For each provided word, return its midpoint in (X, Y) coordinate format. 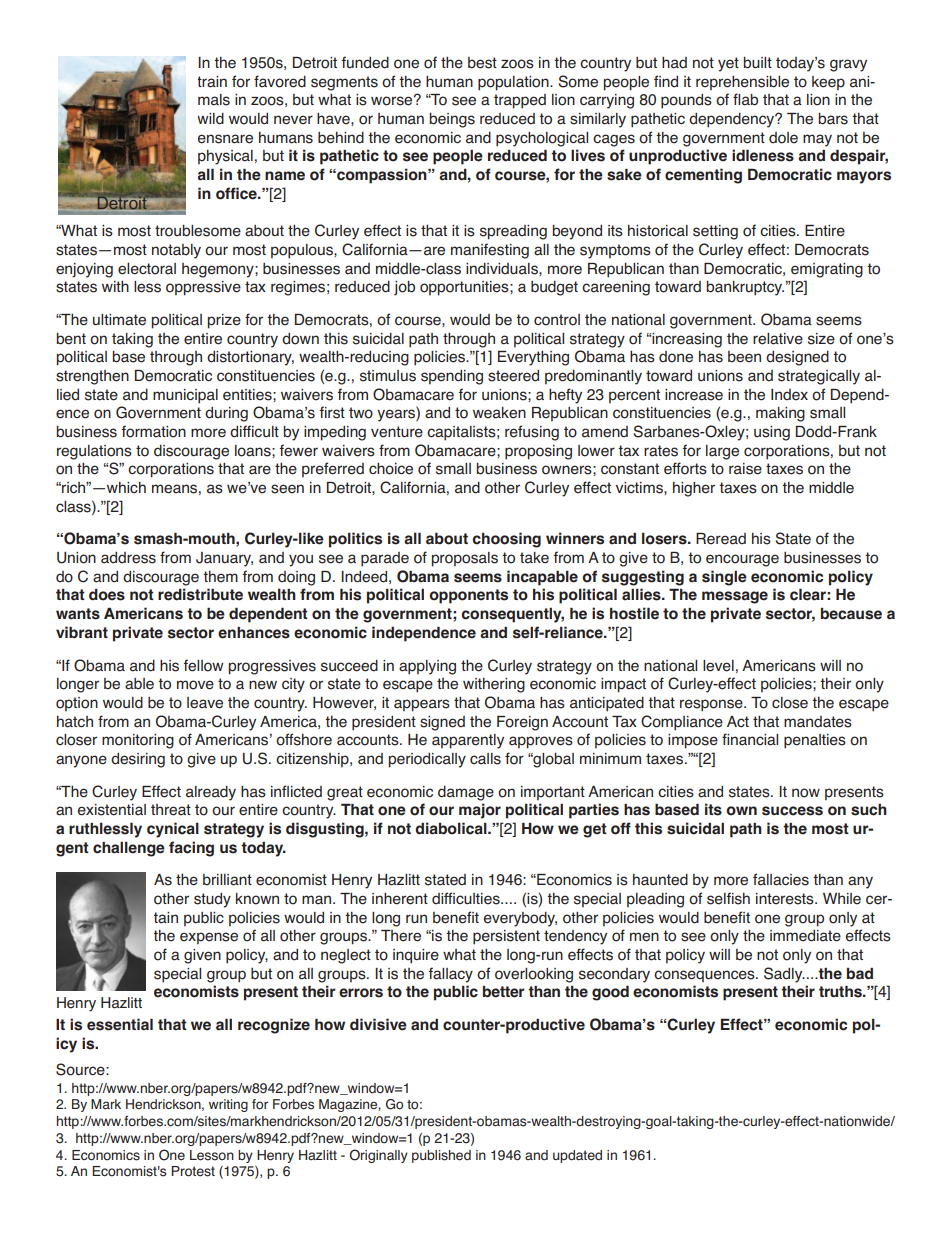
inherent (400, 899)
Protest (193, 1171)
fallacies (781, 879)
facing (191, 849)
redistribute (200, 594)
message (735, 597)
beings (452, 120)
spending (452, 377)
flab (745, 99)
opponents (468, 596)
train (212, 82)
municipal (185, 396)
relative (778, 339)
